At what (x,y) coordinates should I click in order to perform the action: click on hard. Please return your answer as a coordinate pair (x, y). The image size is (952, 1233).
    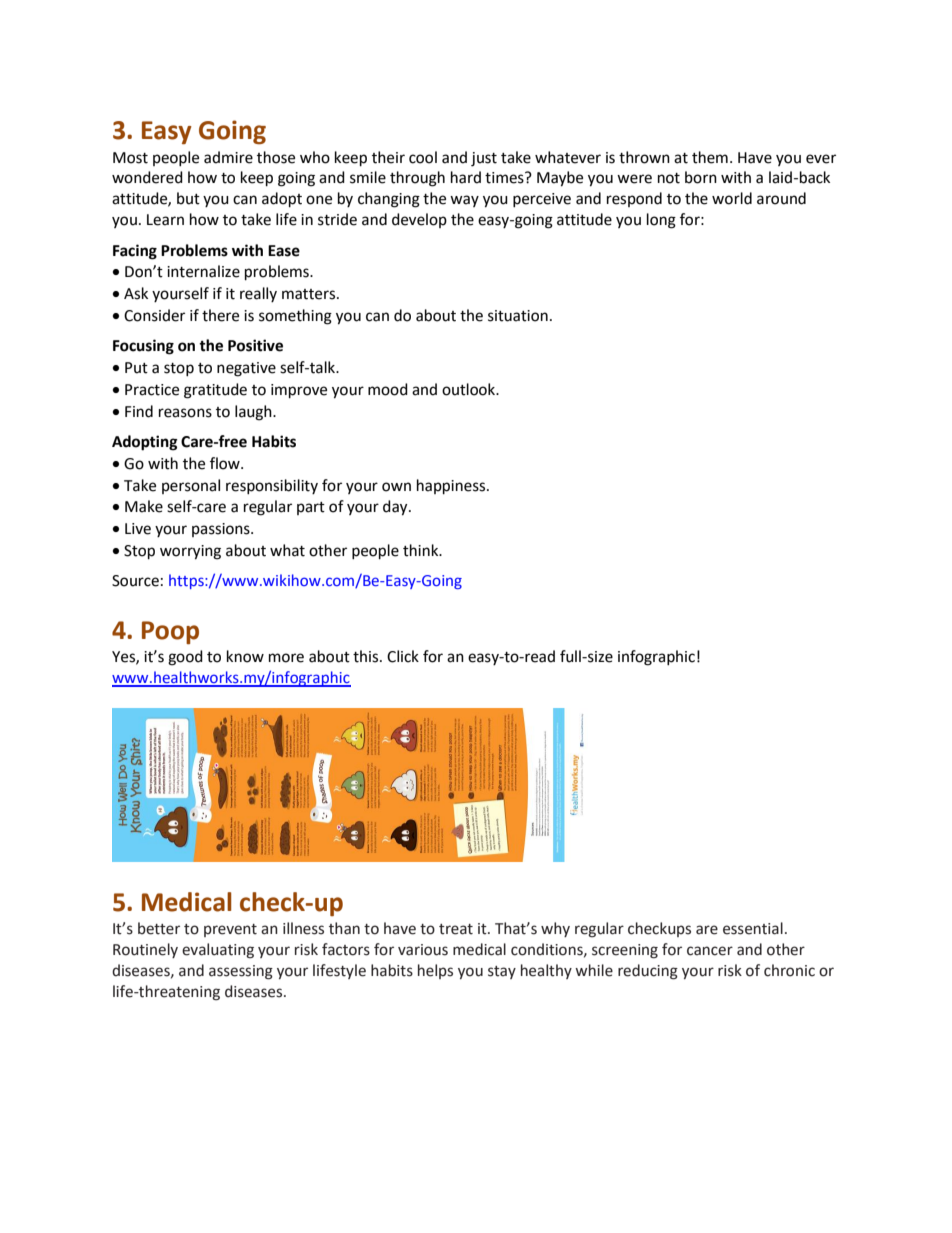
    Looking at the image, I should click on (466, 177).
